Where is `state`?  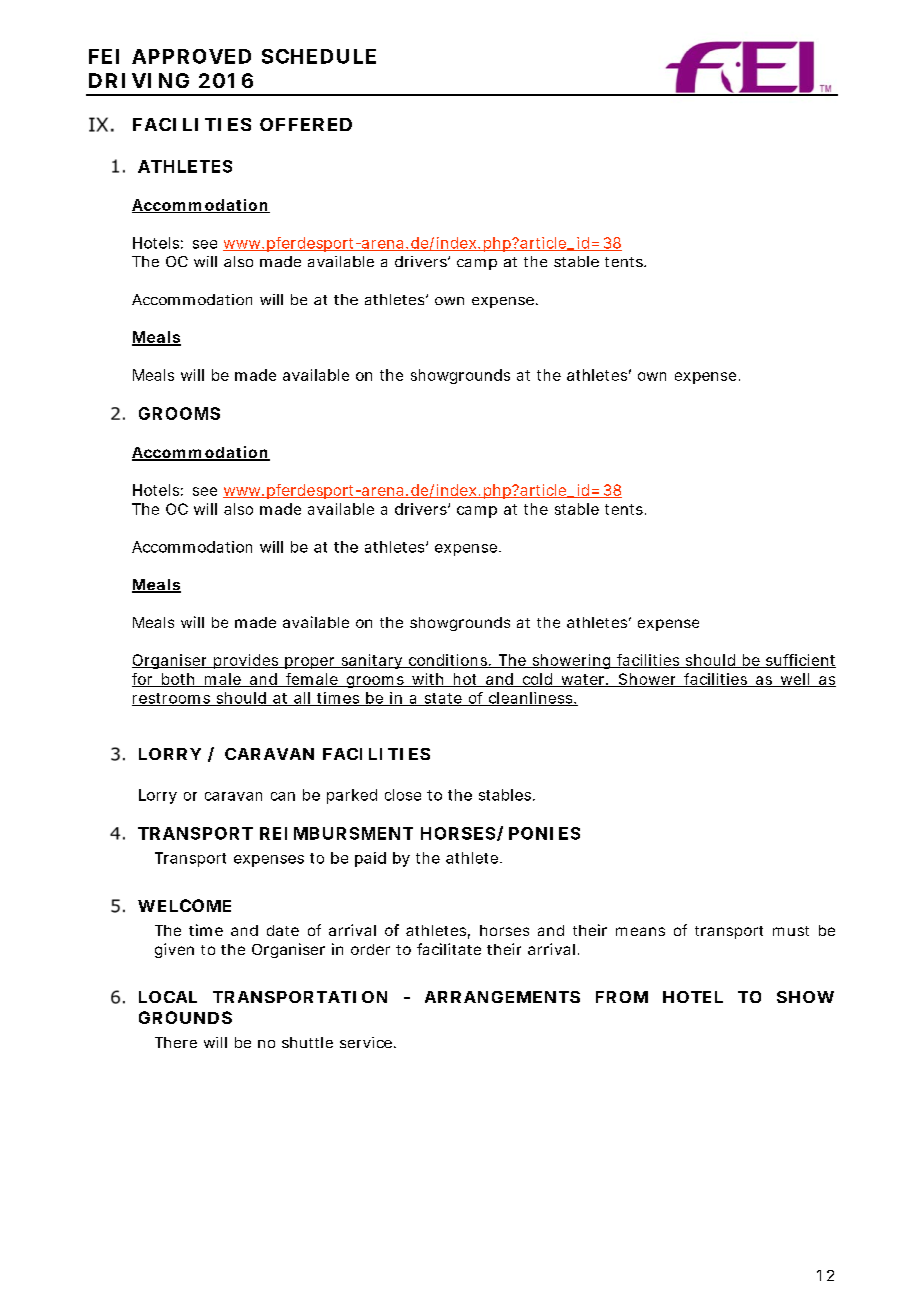
state is located at coordinates (442, 699).
